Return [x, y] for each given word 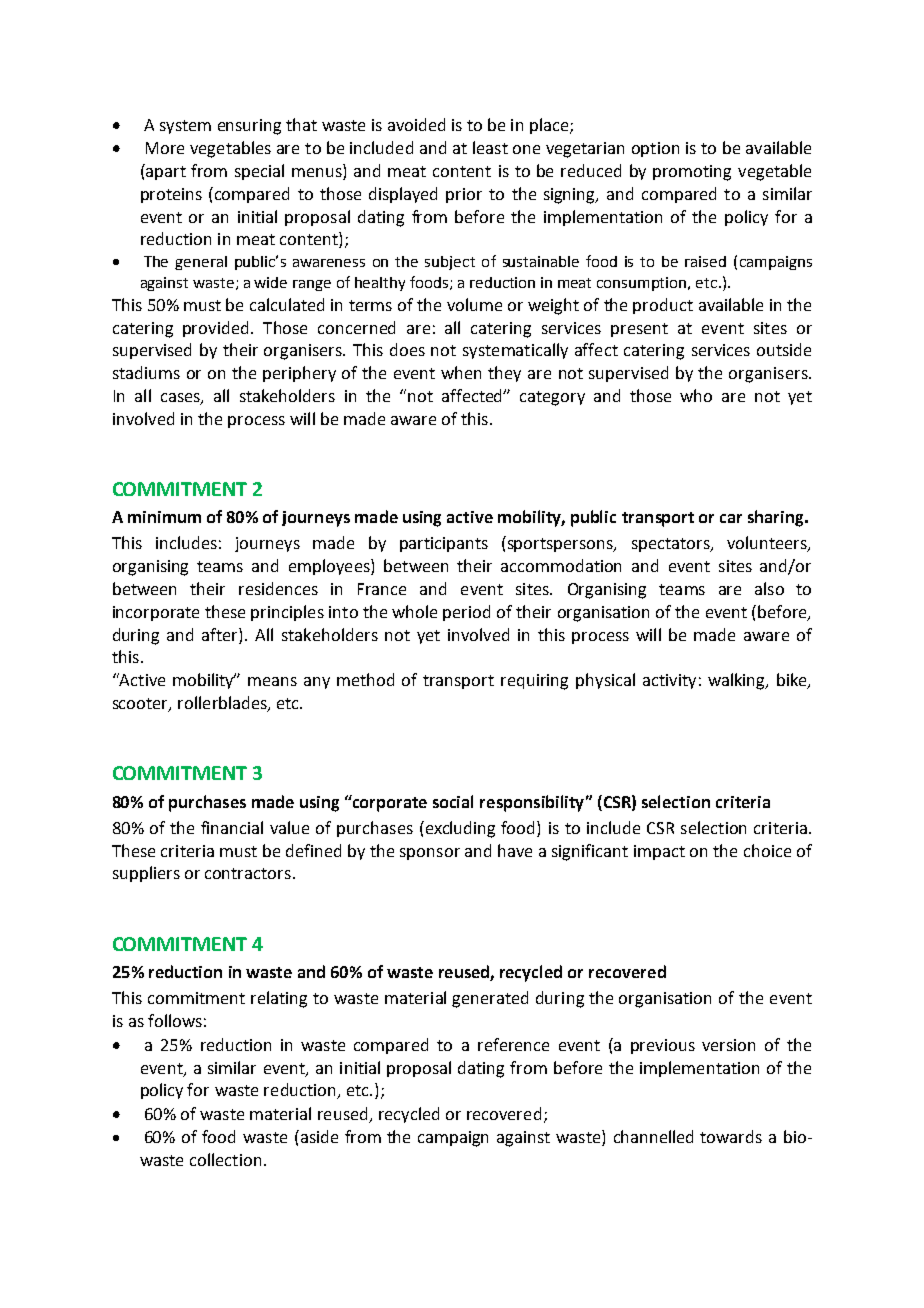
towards [731, 1136]
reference [513, 1044]
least [490, 147]
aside [318, 1136]
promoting [692, 173]
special [259, 172]
